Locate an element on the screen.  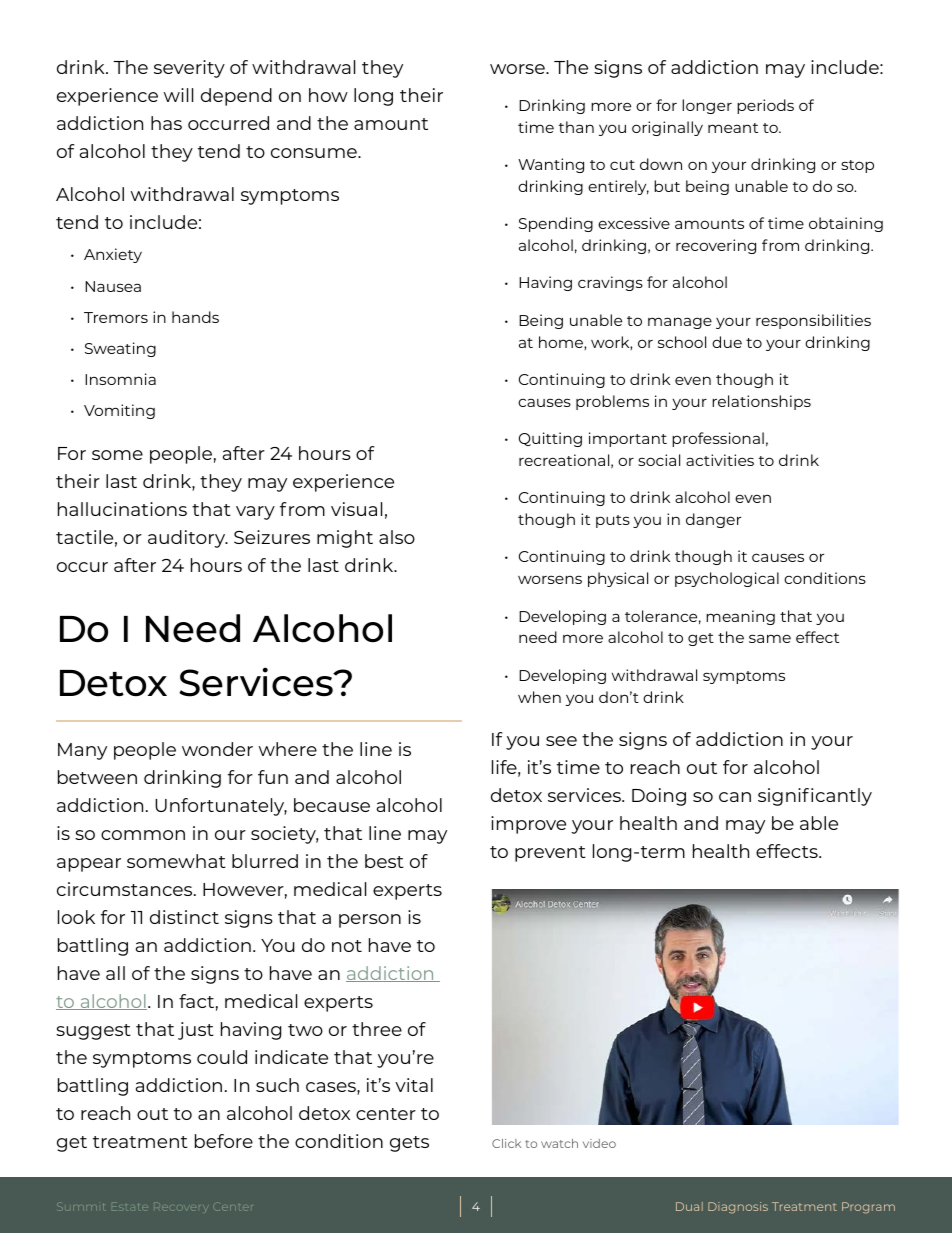
before is located at coordinates (224, 1141).
